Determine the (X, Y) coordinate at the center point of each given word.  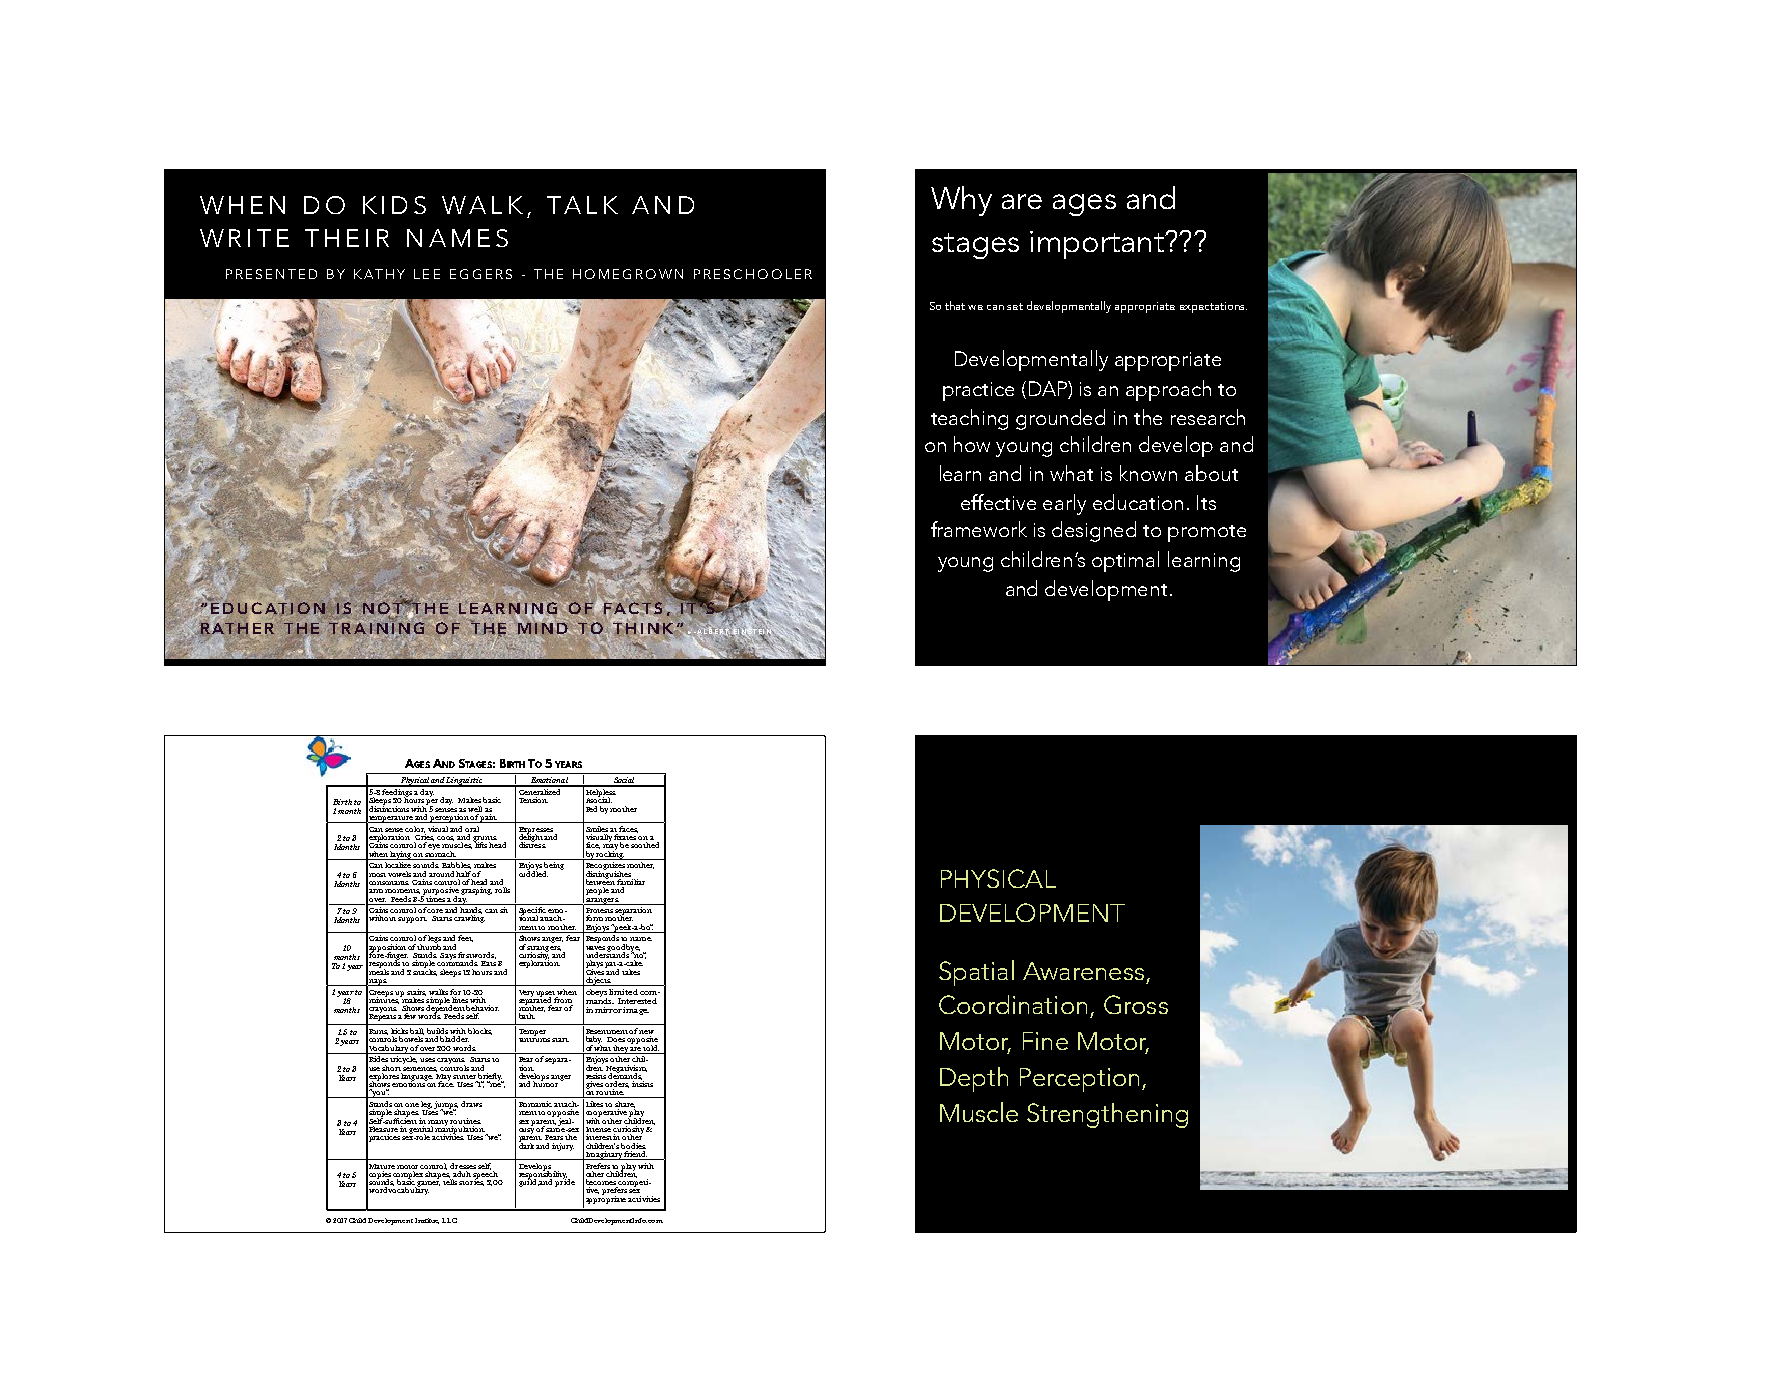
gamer (428, 1185)
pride (565, 1182)
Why (961, 201)
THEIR (347, 238)
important (1098, 245)
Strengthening (1107, 1115)
